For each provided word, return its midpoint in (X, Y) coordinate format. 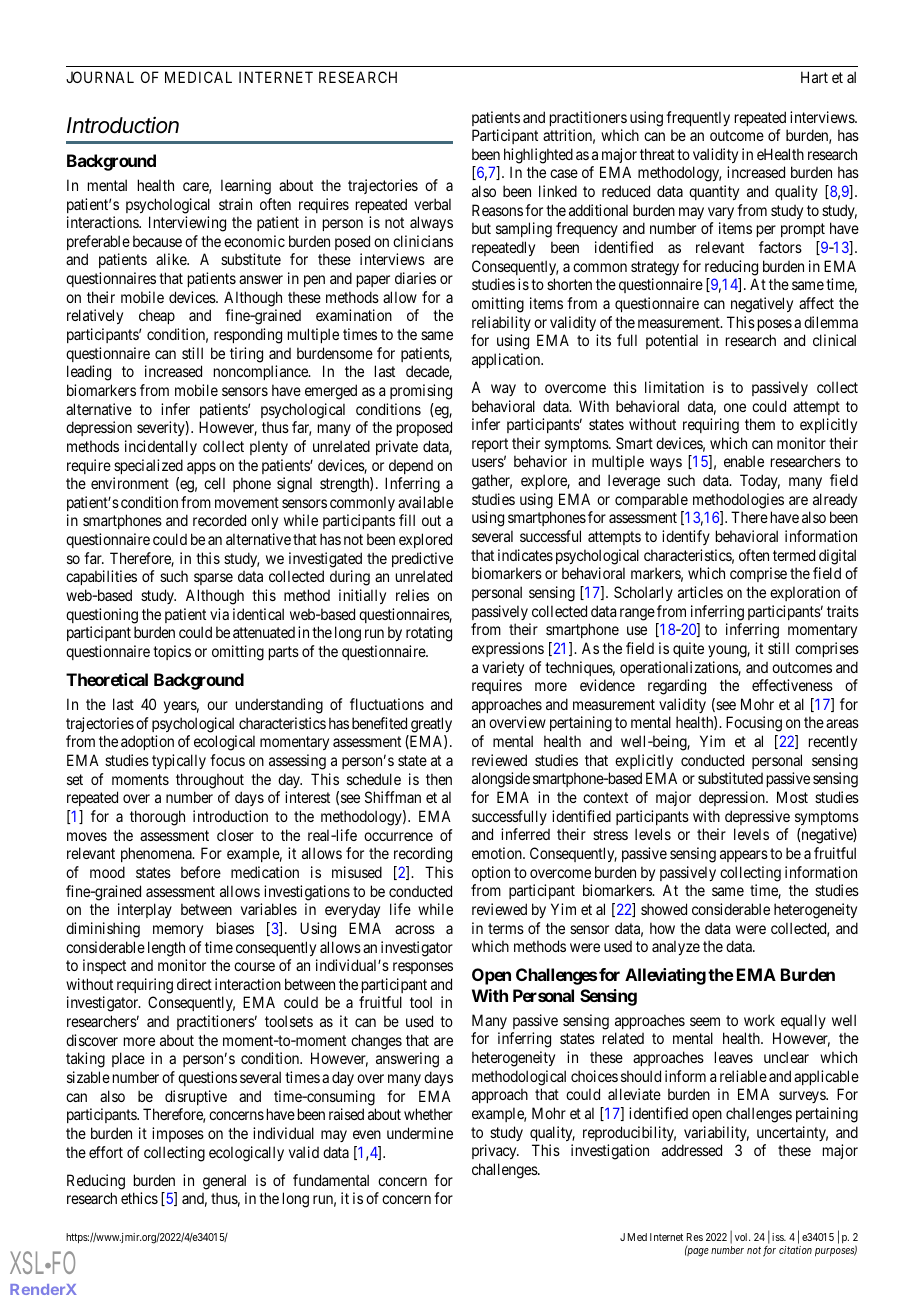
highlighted (538, 156)
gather (492, 482)
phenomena (157, 854)
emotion (498, 853)
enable (744, 461)
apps (201, 468)
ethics (139, 1198)
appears (744, 856)
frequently (698, 118)
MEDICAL (198, 77)
